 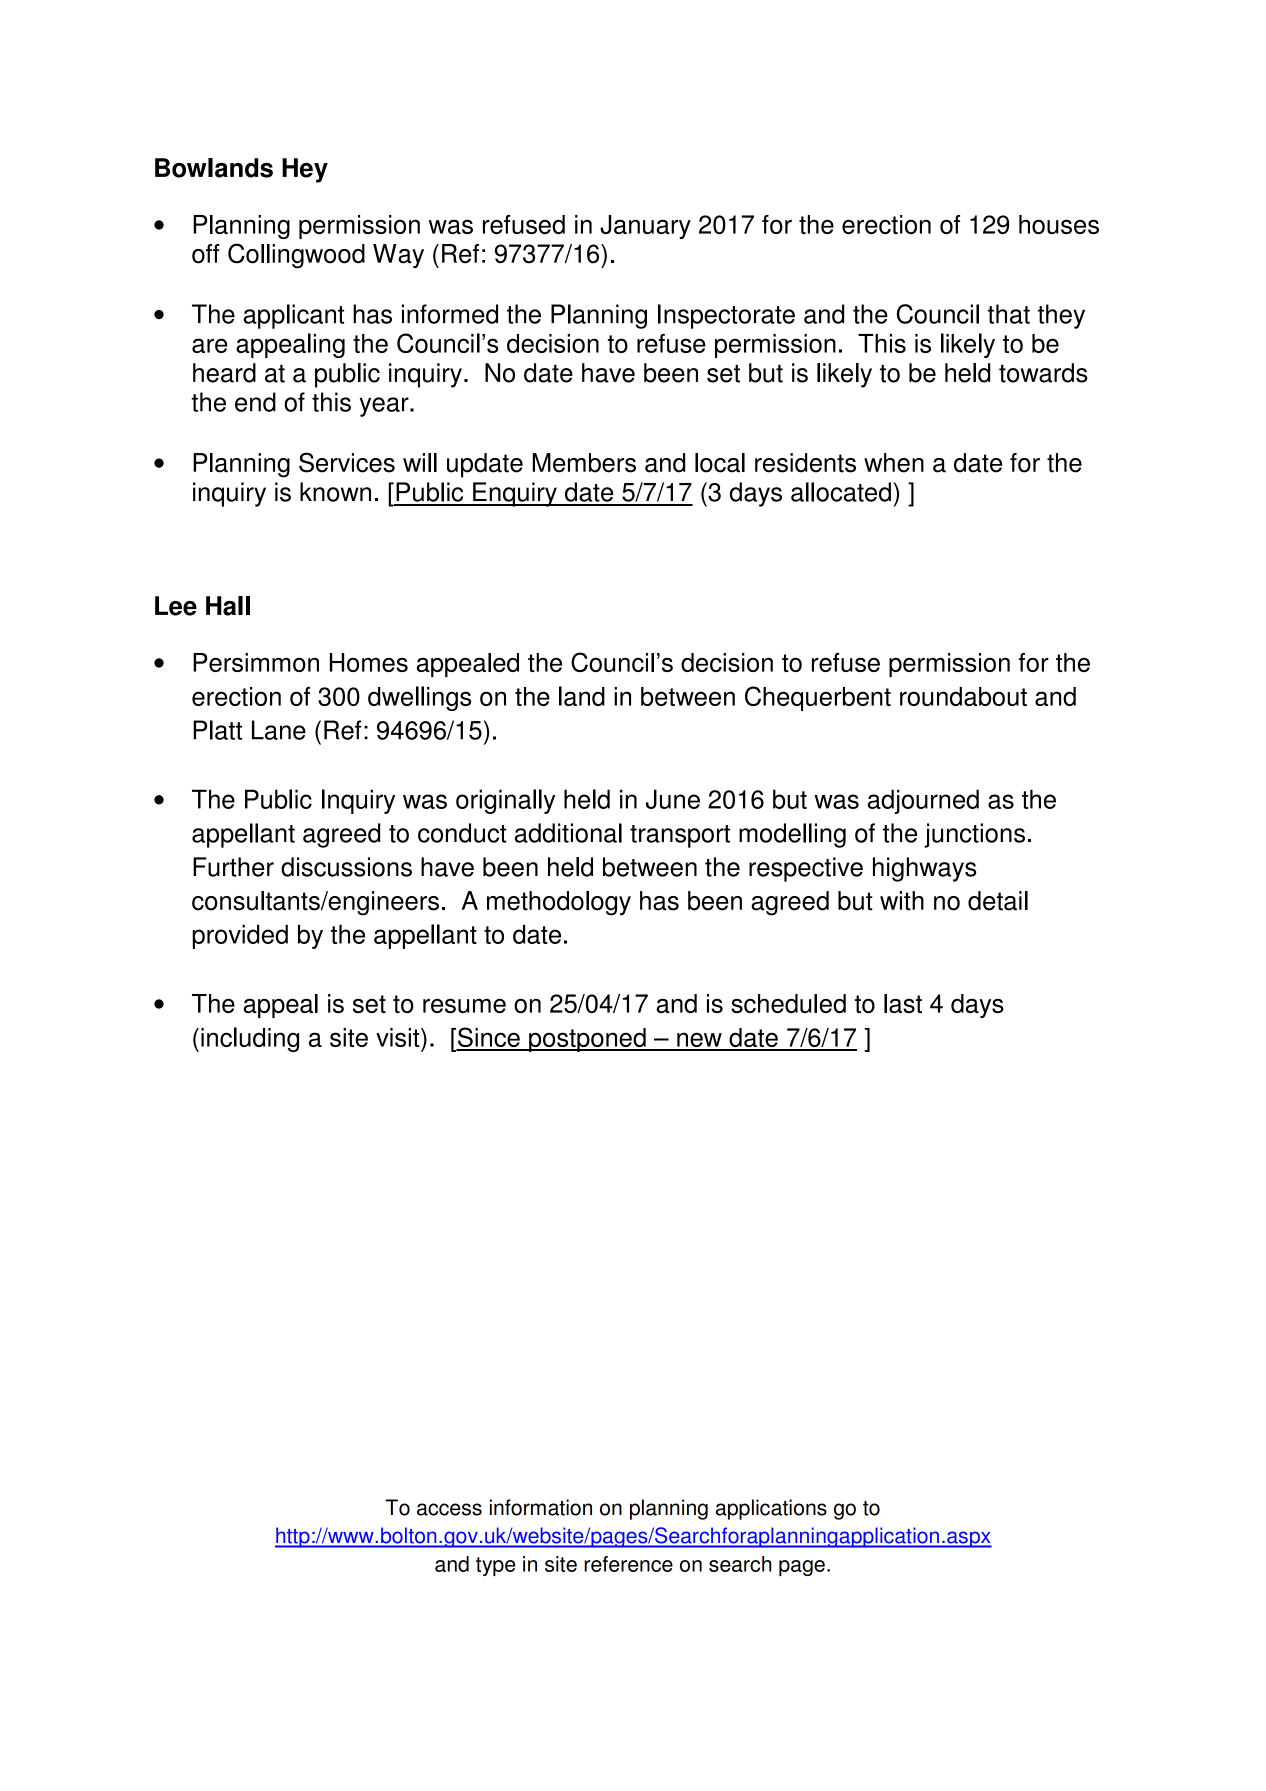 What do you see at coordinates (296, 256) in the image?
I see `Collingwood` at bounding box center [296, 256].
